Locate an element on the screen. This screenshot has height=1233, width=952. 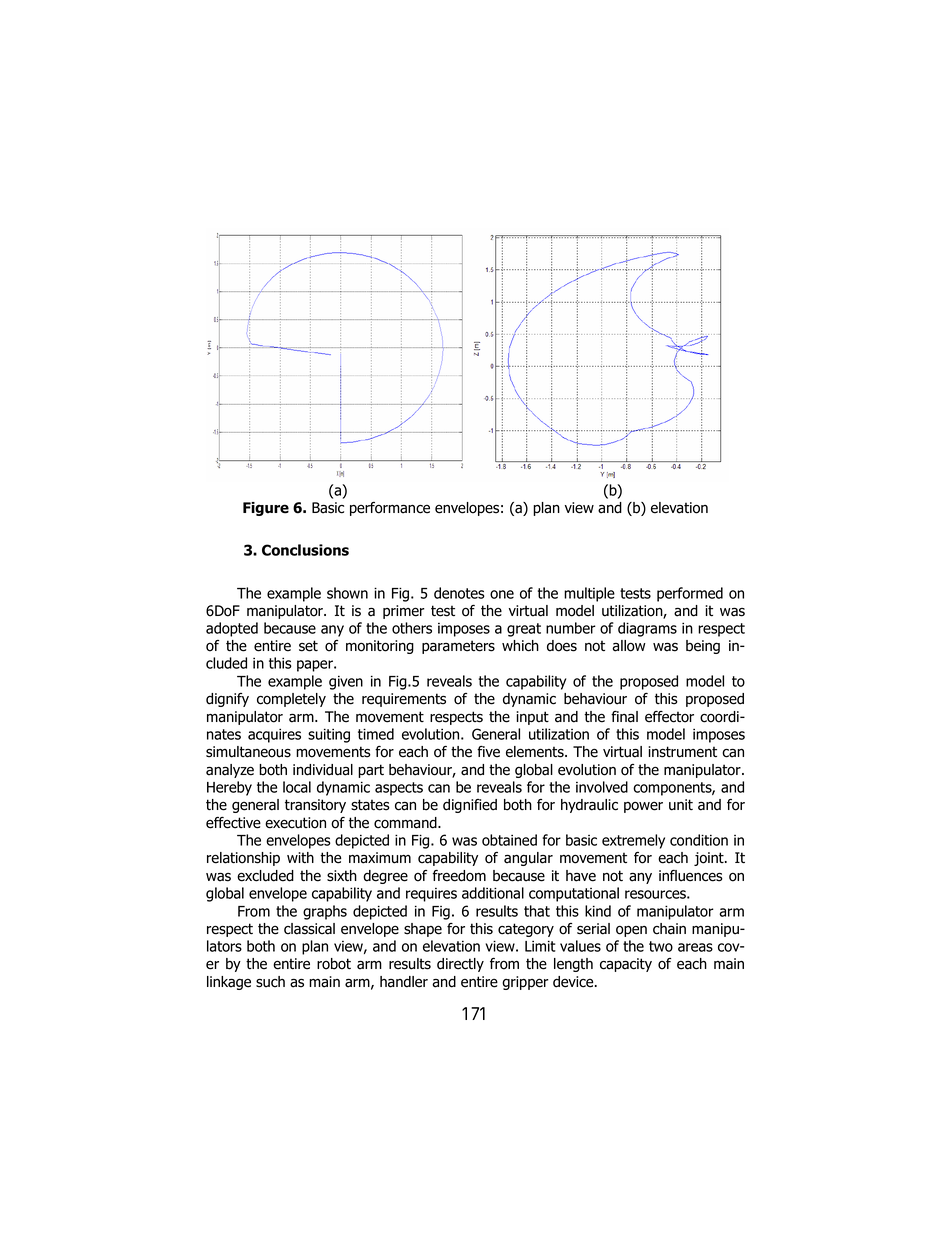
performed is located at coordinates (690, 594).
